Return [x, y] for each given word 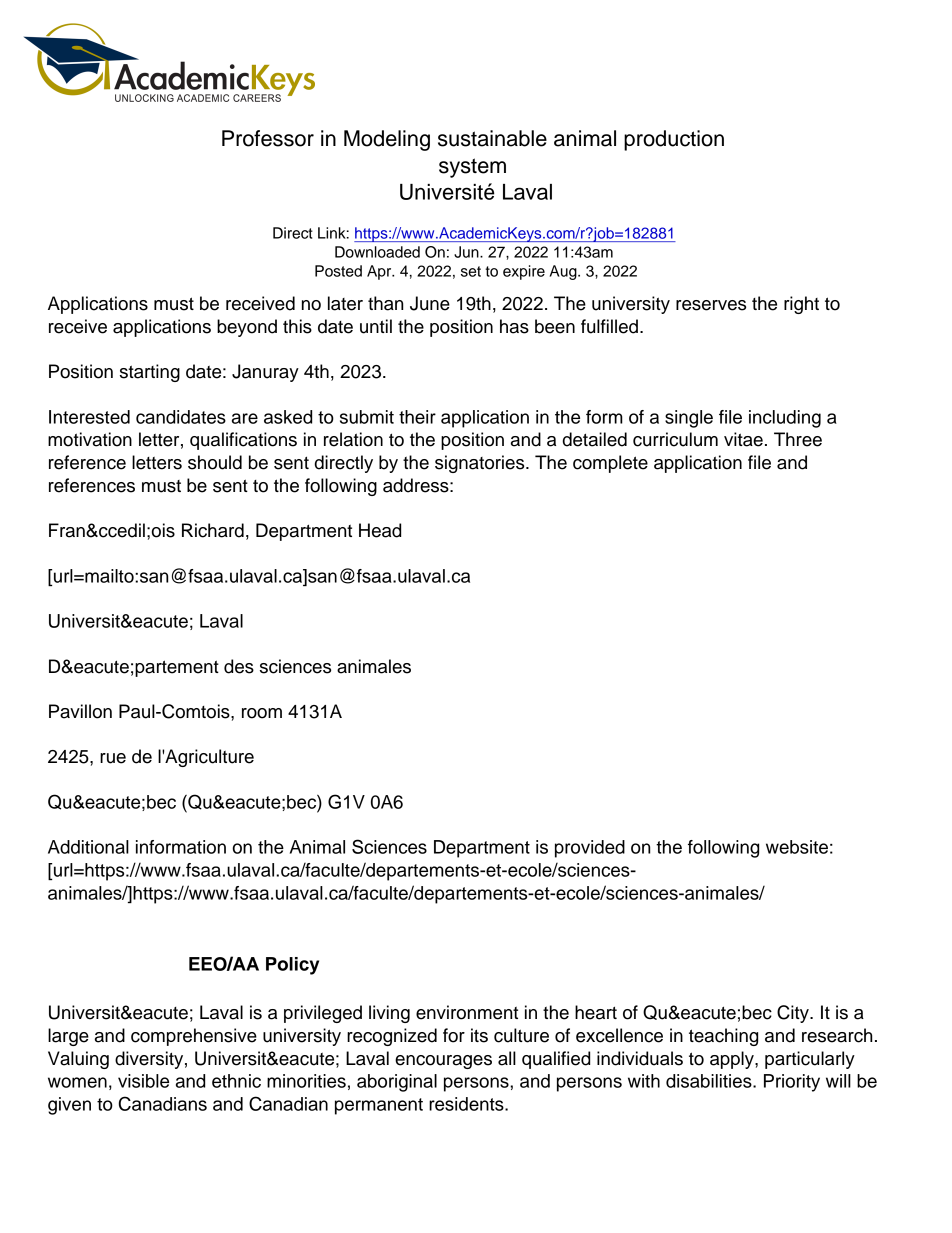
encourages [443, 1062]
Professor [268, 138]
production [674, 140]
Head [380, 530]
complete [610, 464]
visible [143, 1081]
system [472, 168]
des [239, 666]
